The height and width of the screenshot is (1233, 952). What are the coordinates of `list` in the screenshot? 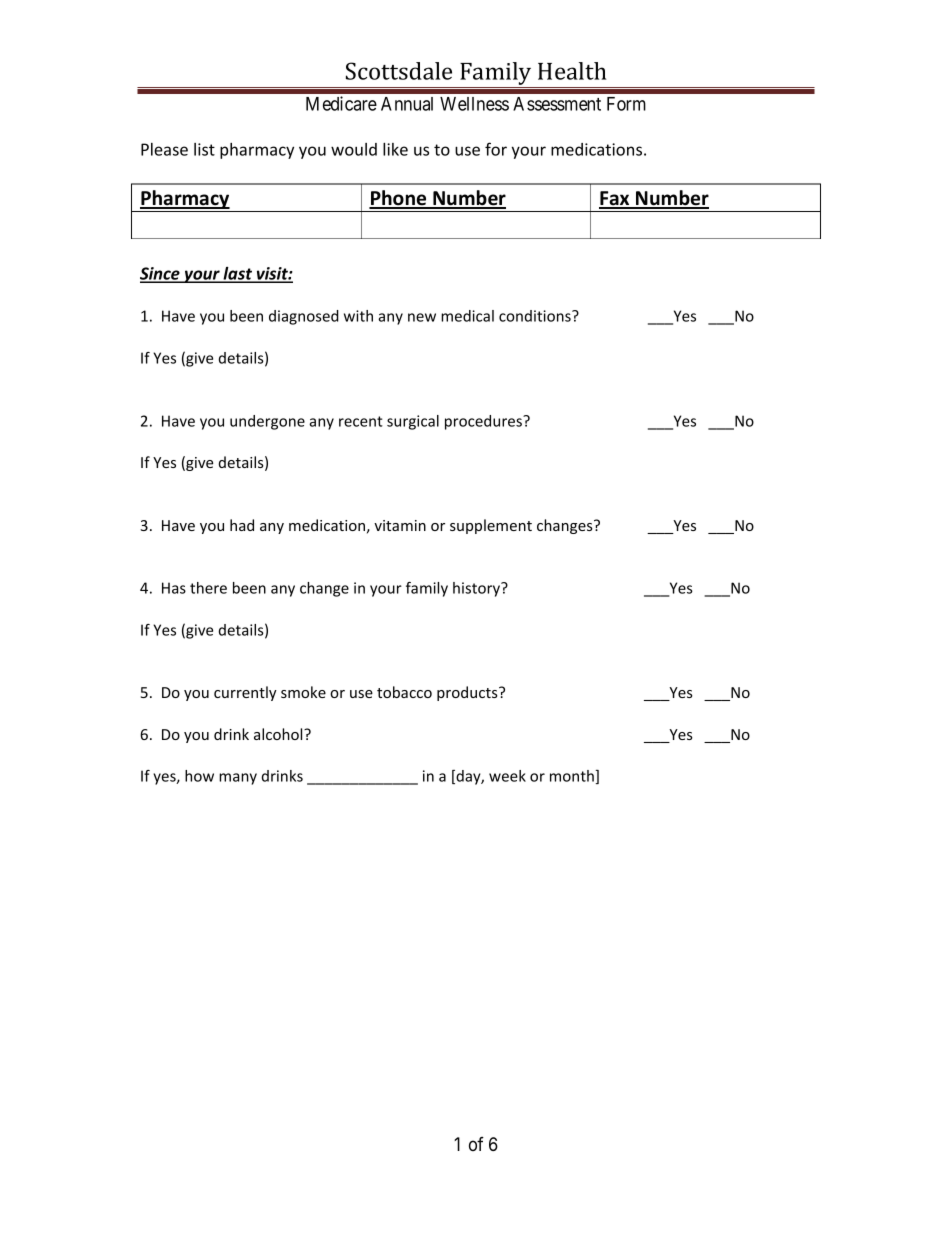 It's located at (204, 149).
